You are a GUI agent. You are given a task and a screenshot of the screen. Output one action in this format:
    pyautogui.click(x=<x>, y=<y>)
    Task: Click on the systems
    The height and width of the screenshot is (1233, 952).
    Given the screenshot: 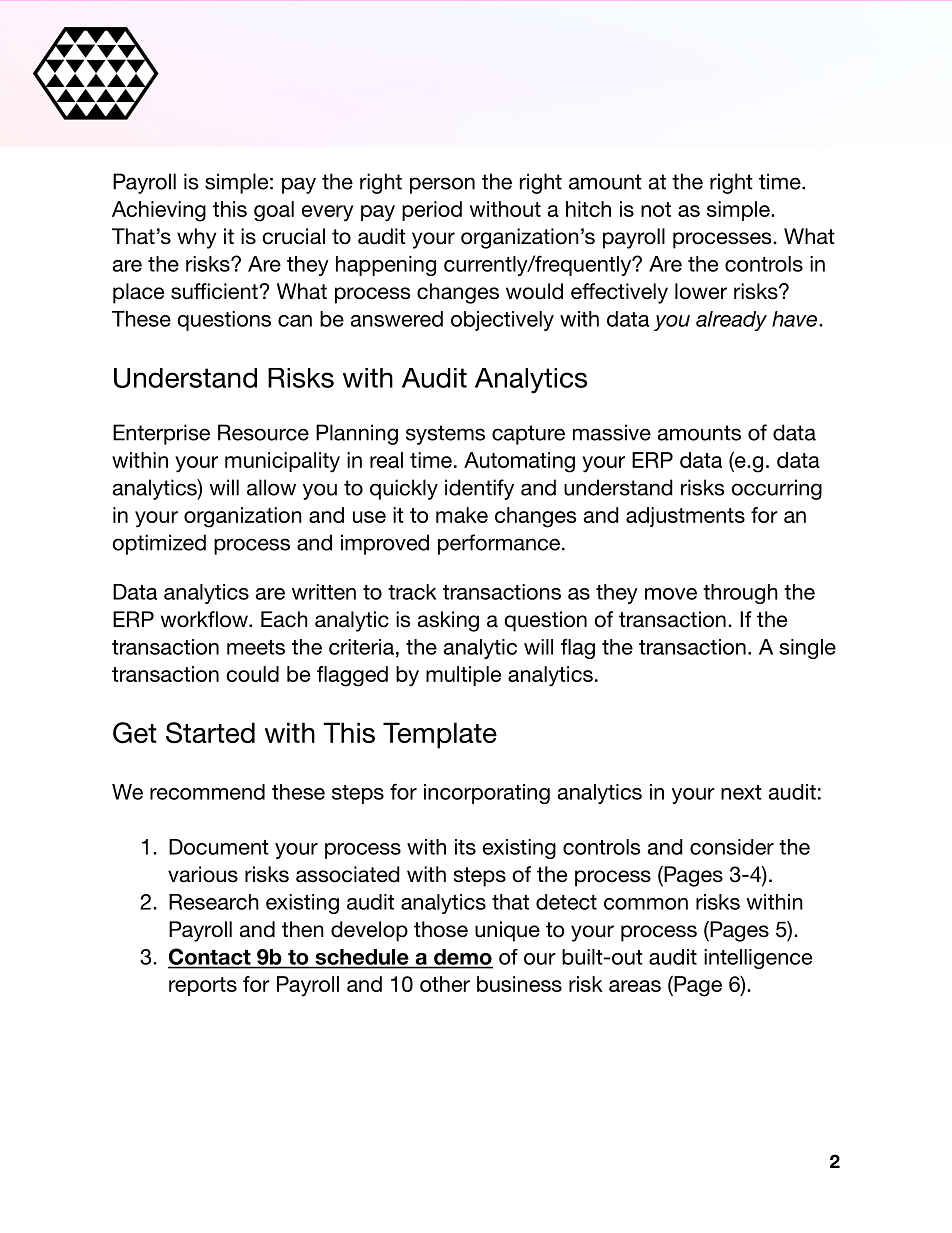 What is the action you would take?
    pyautogui.click(x=445, y=435)
